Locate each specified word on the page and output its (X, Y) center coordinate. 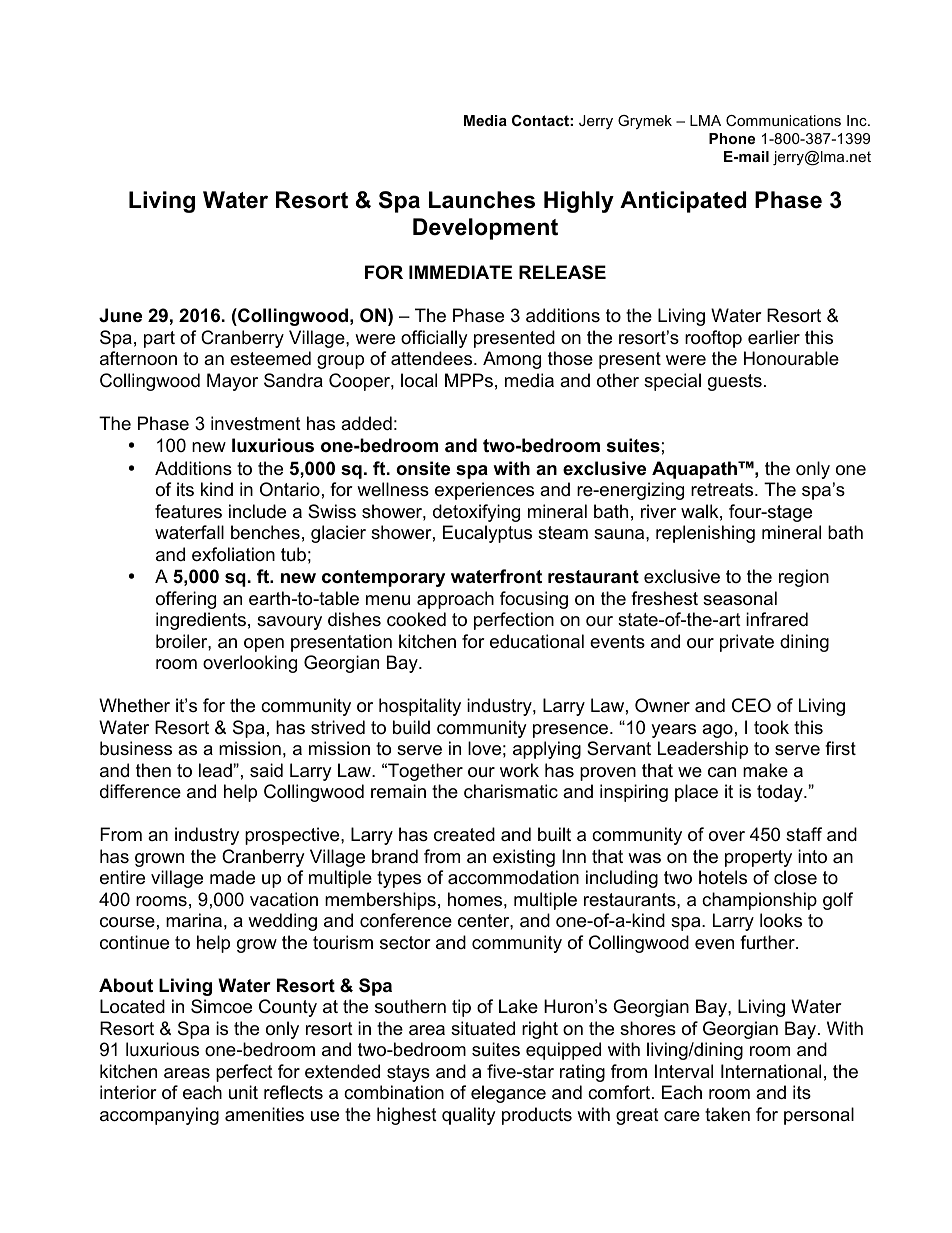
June (120, 315)
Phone (732, 138)
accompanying (159, 1116)
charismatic (511, 791)
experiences (484, 491)
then (153, 770)
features (188, 511)
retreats (723, 490)
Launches (482, 200)
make (765, 770)
